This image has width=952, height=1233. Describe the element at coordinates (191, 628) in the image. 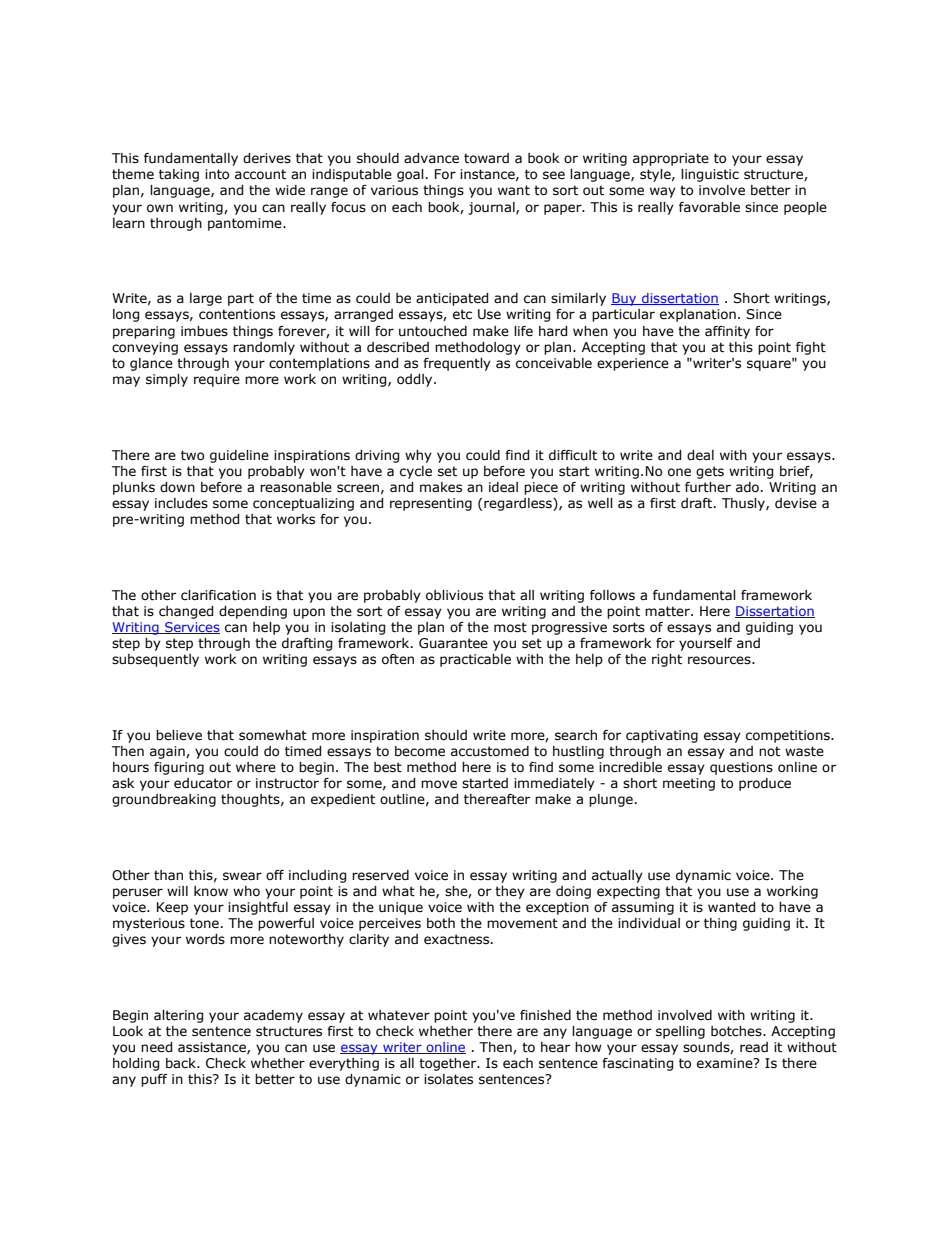

I see `Services` at that location.
